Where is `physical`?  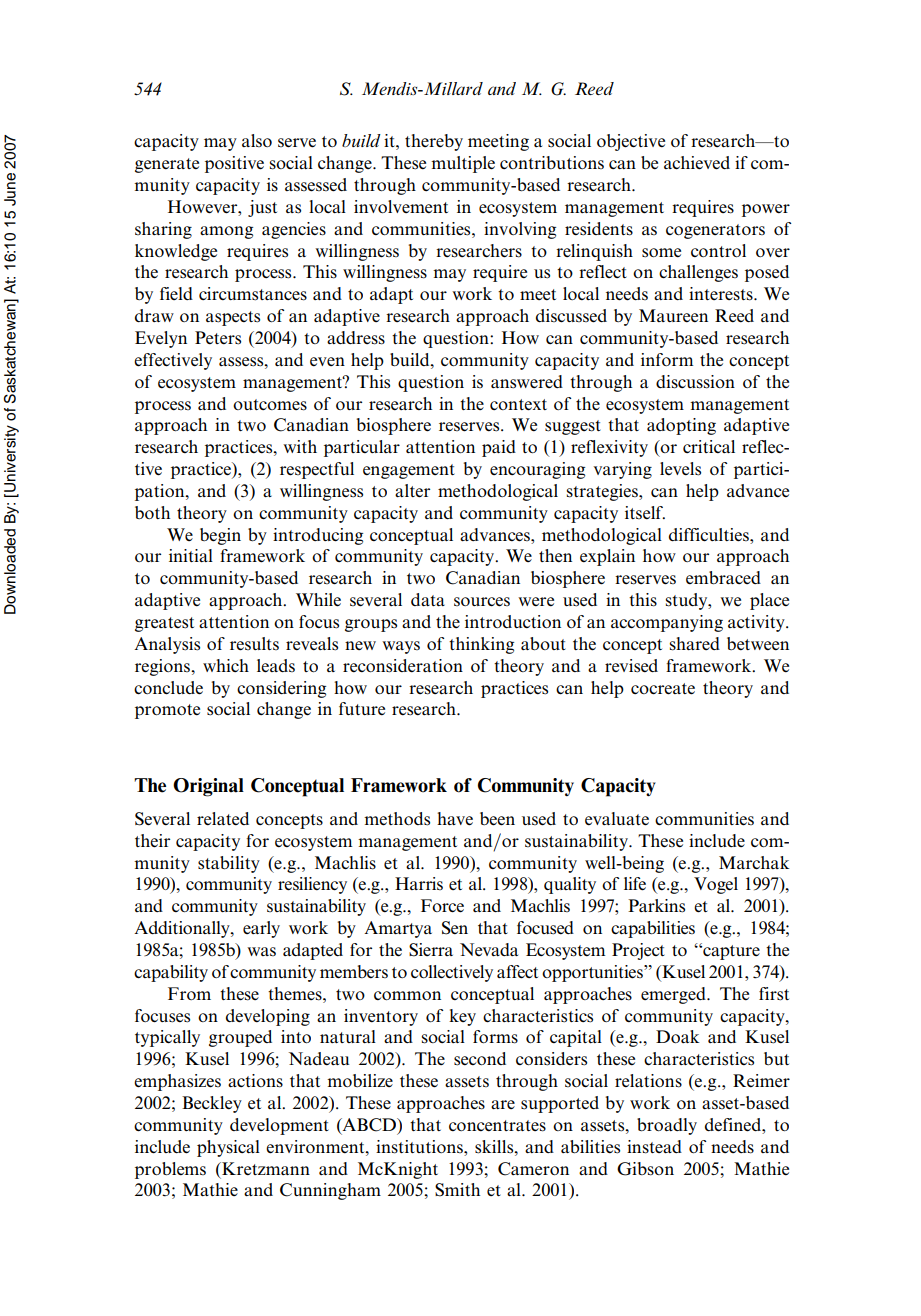 physical is located at coordinates (228, 1148).
